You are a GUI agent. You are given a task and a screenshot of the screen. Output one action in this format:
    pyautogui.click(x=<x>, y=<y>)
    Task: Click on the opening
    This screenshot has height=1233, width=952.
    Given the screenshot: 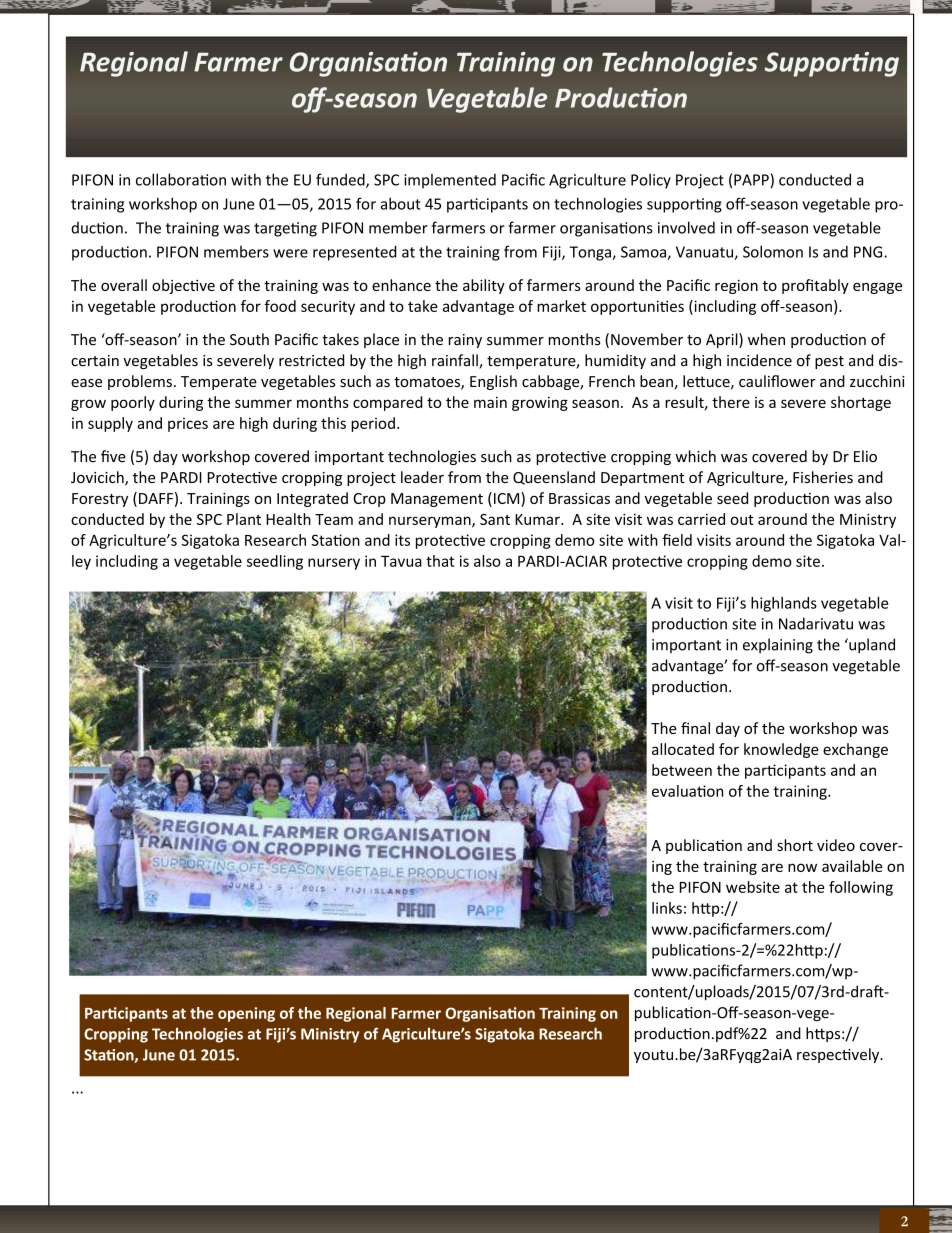 What is the action you would take?
    pyautogui.click(x=246, y=1014)
